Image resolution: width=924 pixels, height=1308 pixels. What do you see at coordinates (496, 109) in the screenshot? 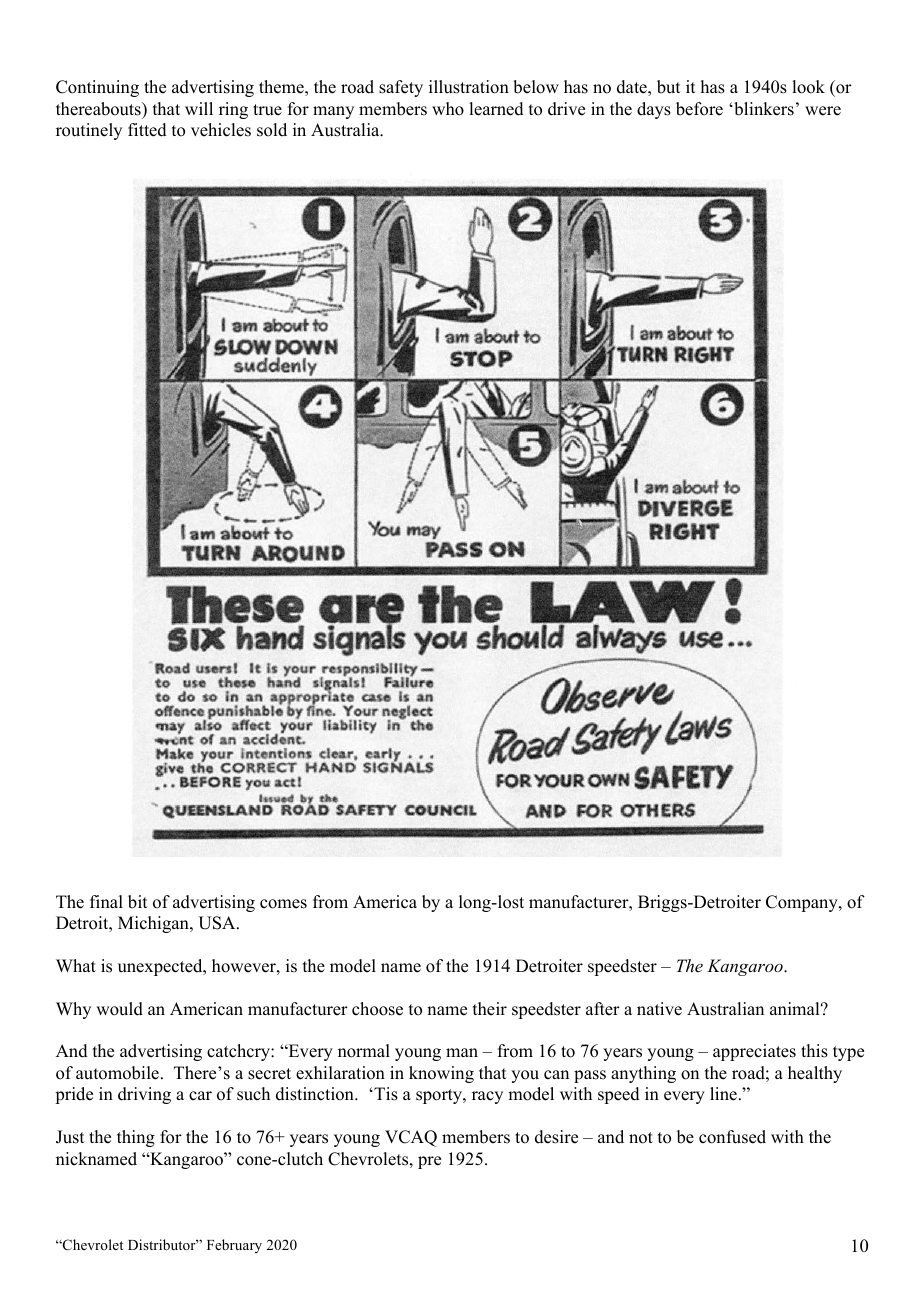
I see `learned` at bounding box center [496, 109].
